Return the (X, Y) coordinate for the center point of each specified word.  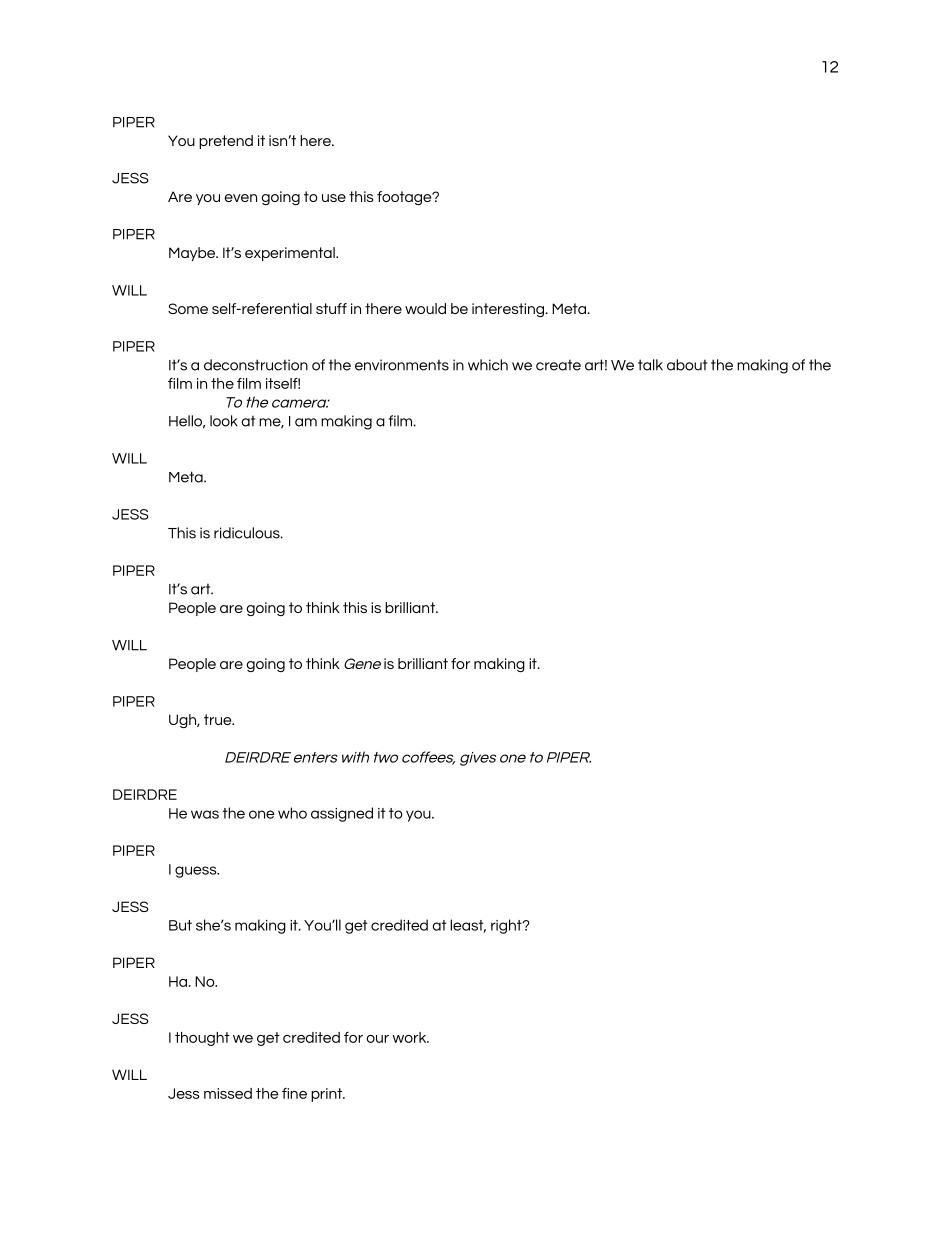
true (219, 719)
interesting (508, 310)
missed (228, 1093)
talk (650, 365)
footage (405, 198)
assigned (342, 814)
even (241, 198)
